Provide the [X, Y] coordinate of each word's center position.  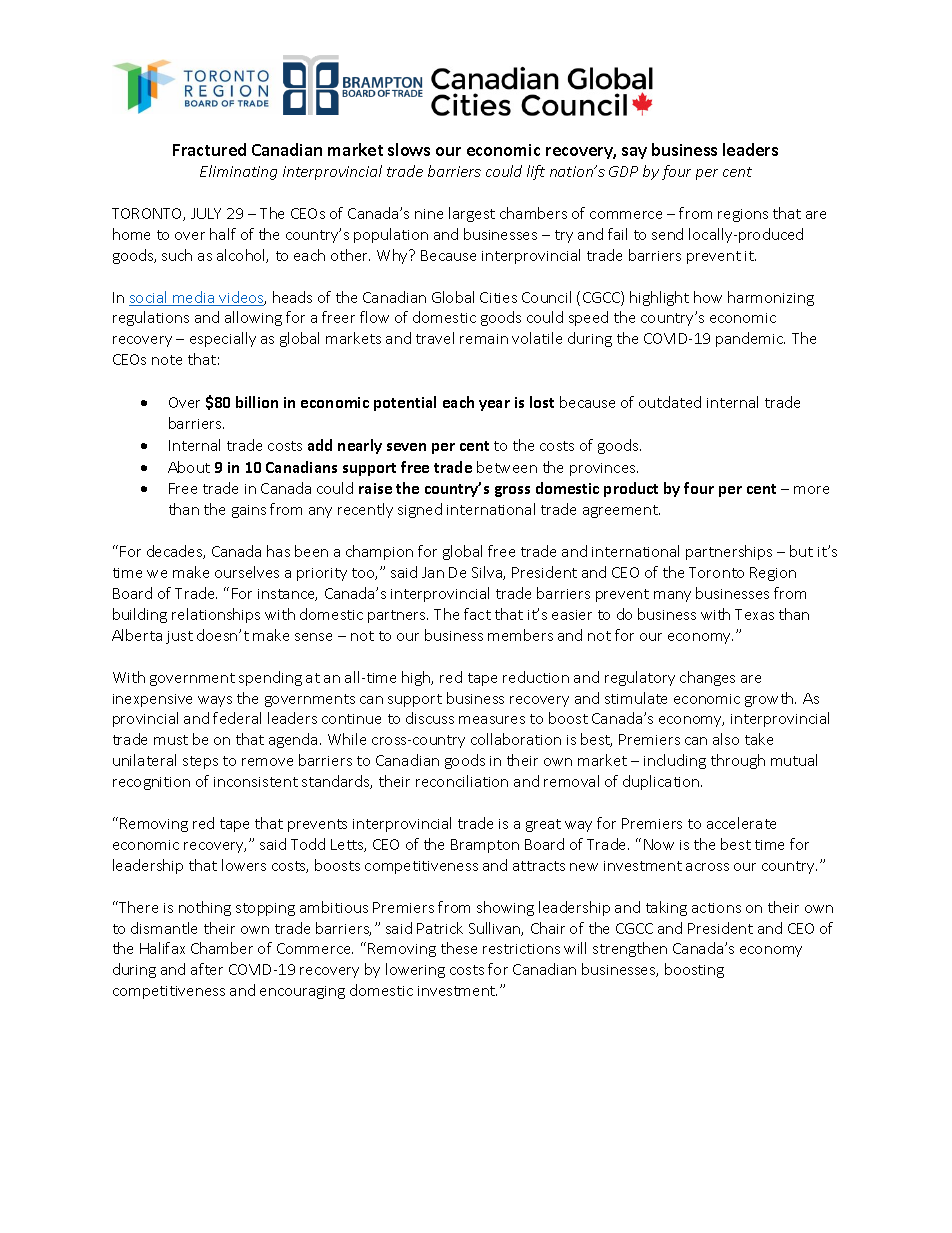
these [459, 948]
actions [716, 908]
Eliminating [238, 172]
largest [472, 214]
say [634, 153]
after [207, 969]
